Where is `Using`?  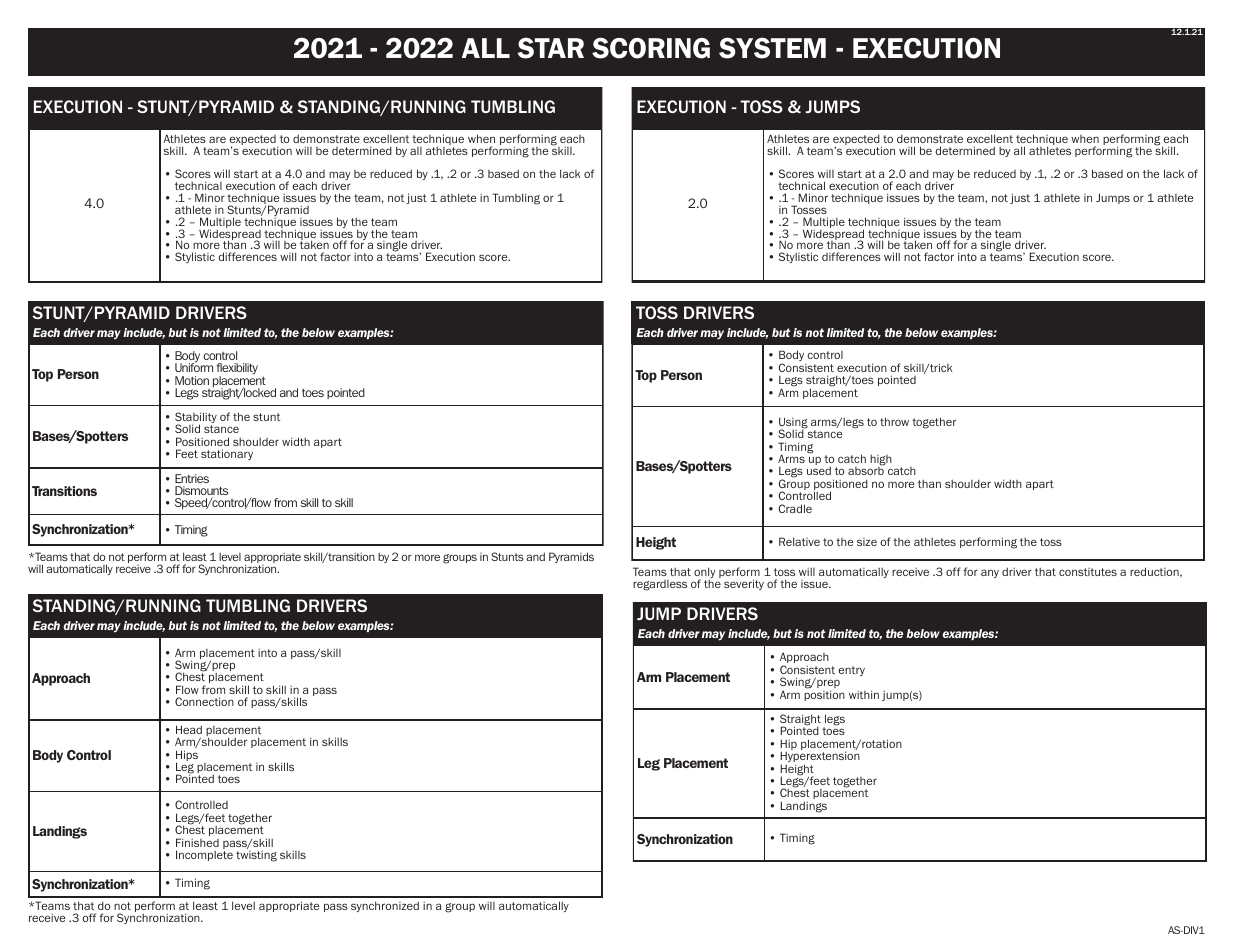 Using is located at coordinates (793, 424).
